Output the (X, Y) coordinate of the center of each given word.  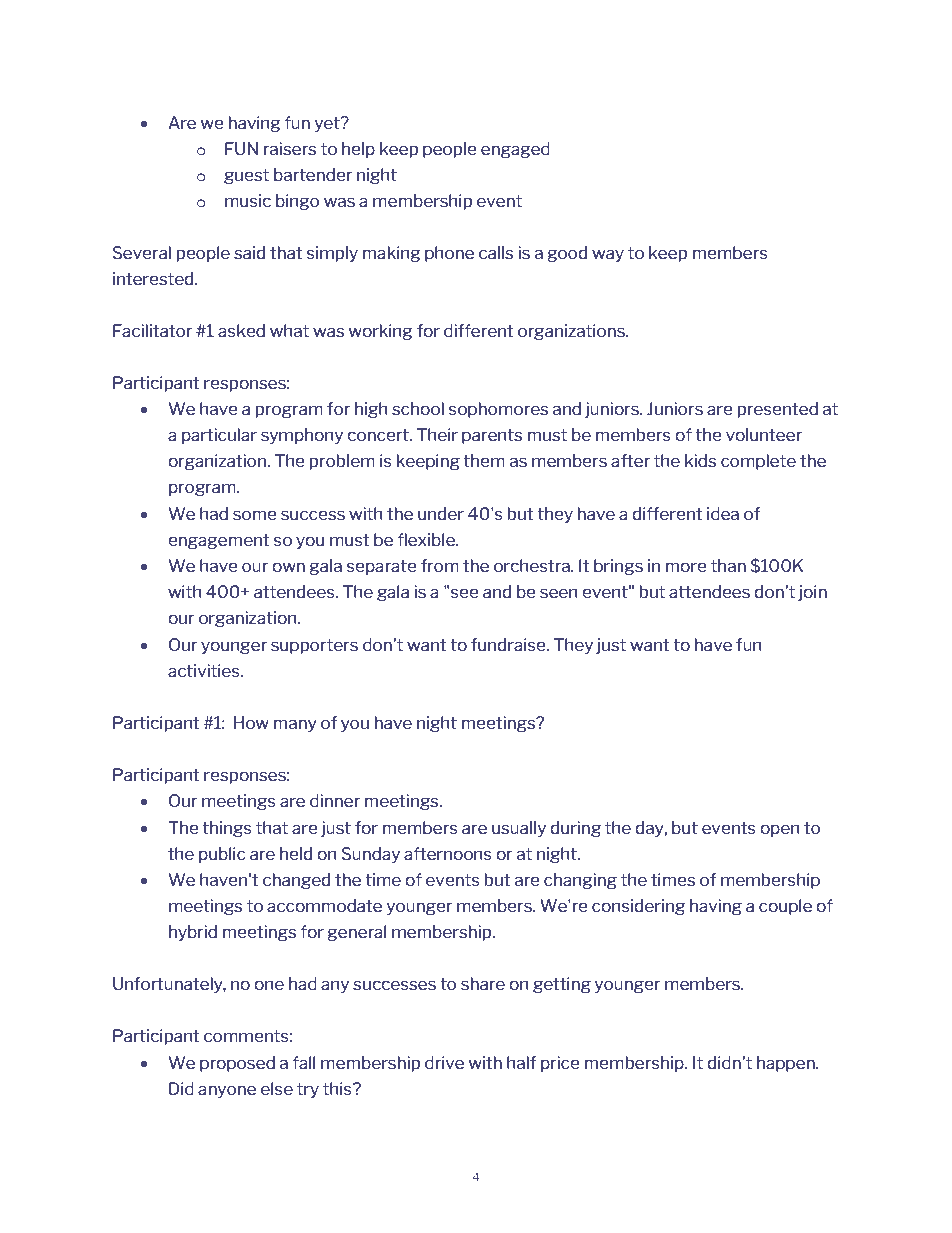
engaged (515, 150)
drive (444, 1062)
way (608, 255)
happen (787, 1064)
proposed (237, 1064)
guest (246, 176)
